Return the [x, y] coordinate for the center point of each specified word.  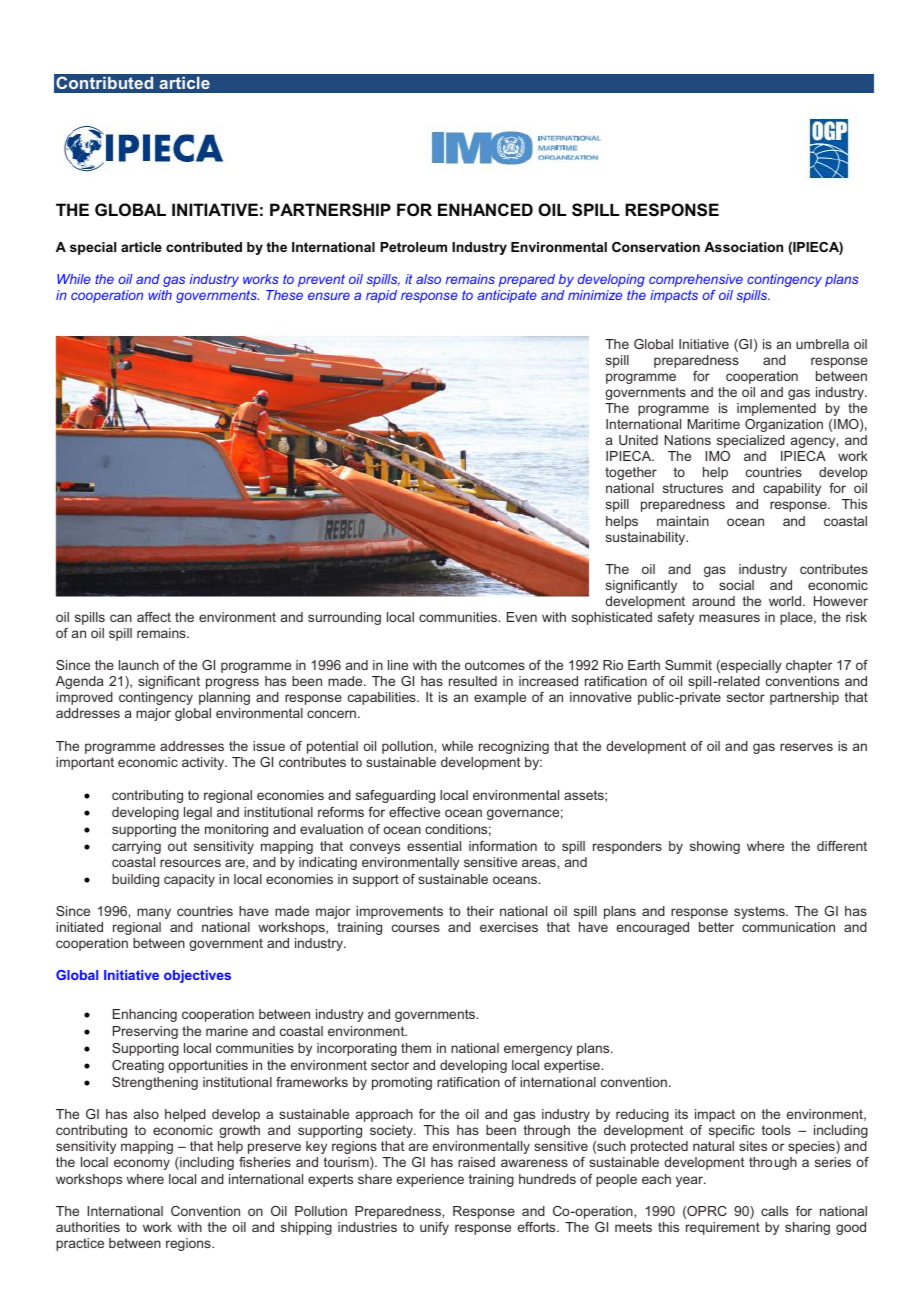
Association [743, 247]
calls [774, 1211]
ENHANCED [485, 209]
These [284, 295]
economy [142, 1164]
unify [434, 1228]
